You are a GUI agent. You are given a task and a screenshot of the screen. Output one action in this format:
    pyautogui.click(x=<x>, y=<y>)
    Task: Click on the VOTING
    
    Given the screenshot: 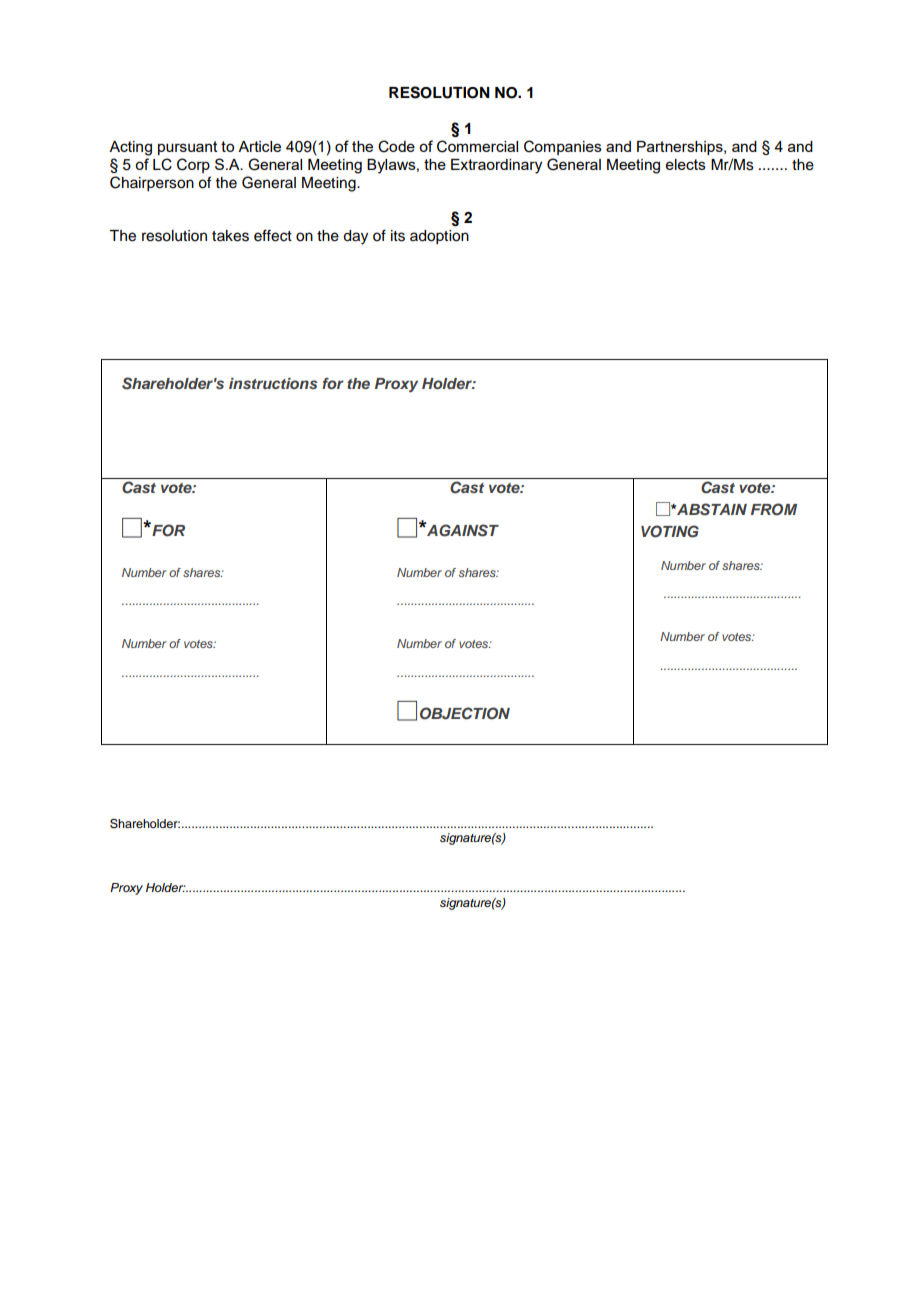 What is the action you would take?
    pyautogui.click(x=670, y=531)
